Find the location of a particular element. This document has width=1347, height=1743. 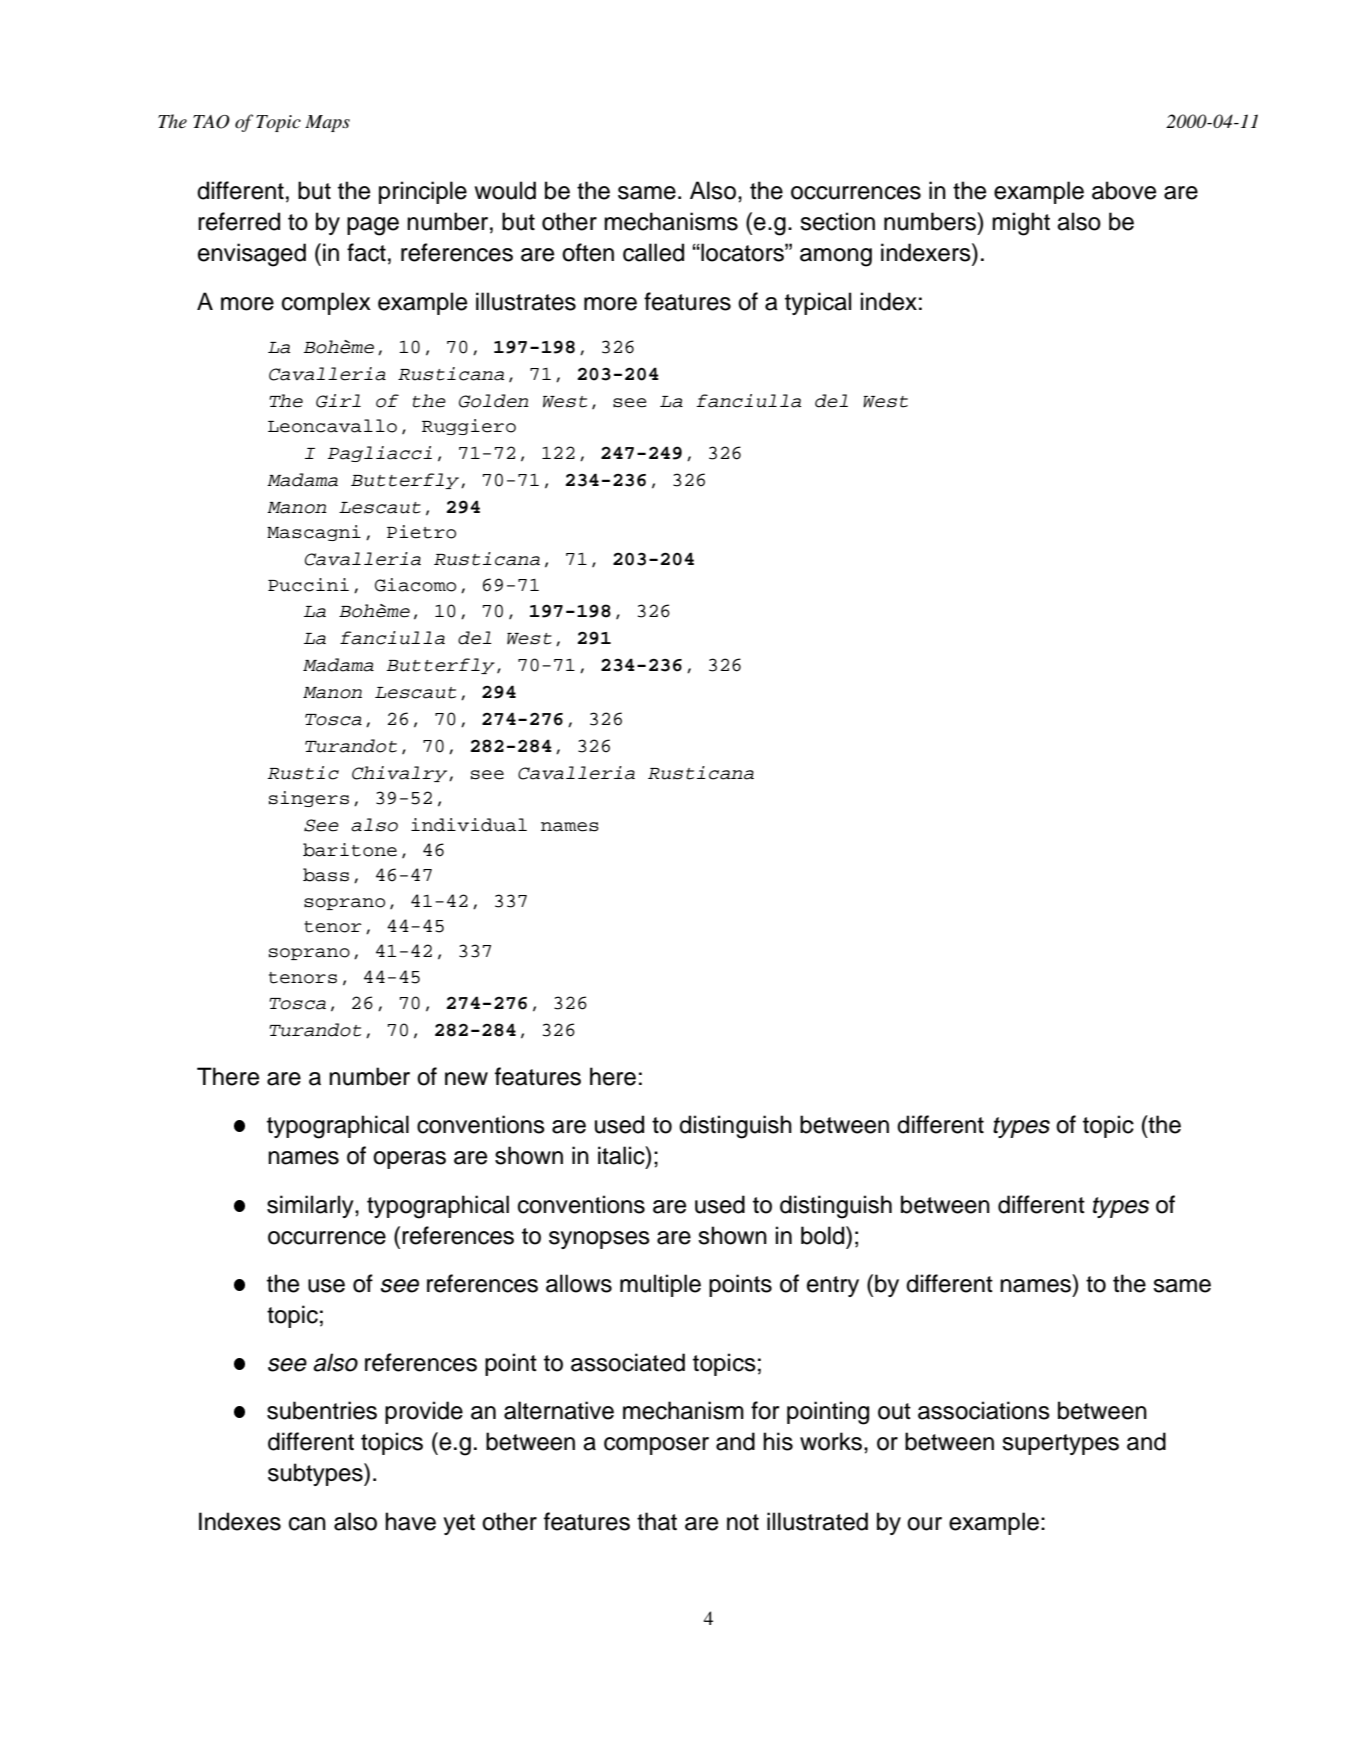

multiple is located at coordinates (660, 1285).
